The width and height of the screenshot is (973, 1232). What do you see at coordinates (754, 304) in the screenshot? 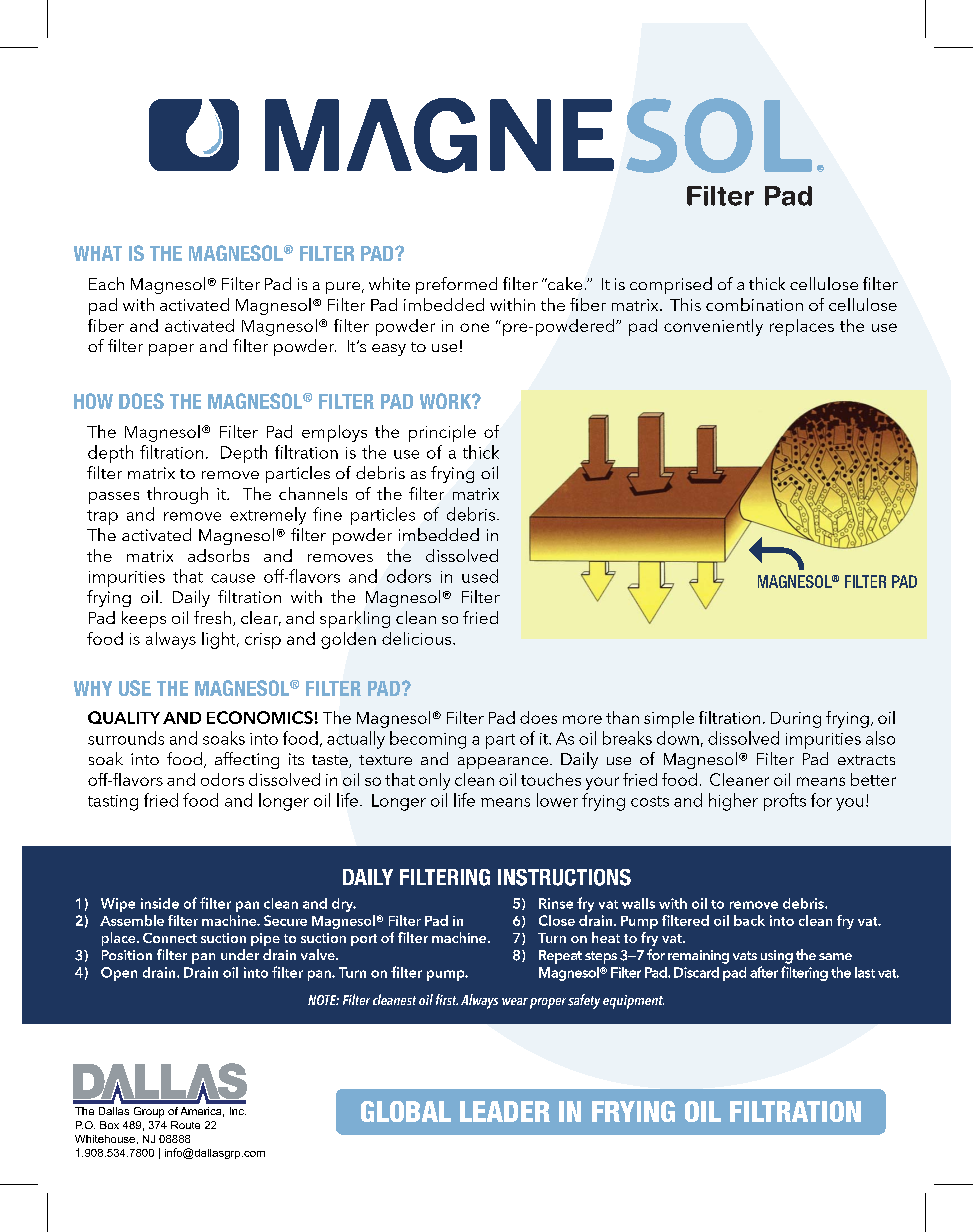
I see `combination` at bounding box center [754, 304].
